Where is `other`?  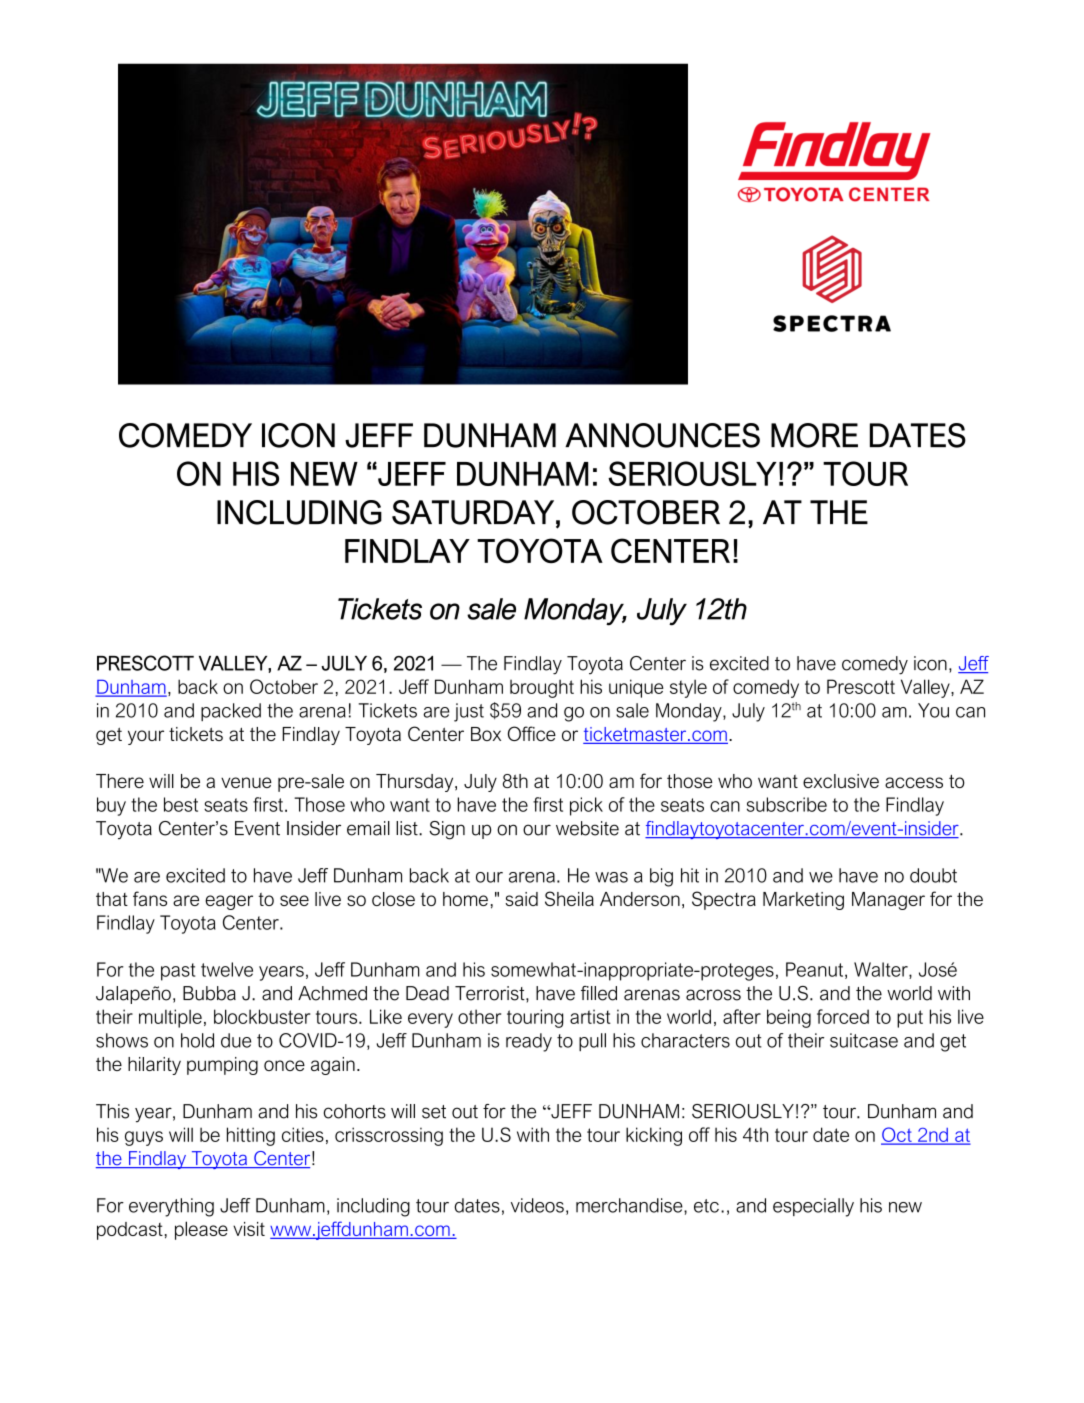
other is located at coordinates (479, 1016).
